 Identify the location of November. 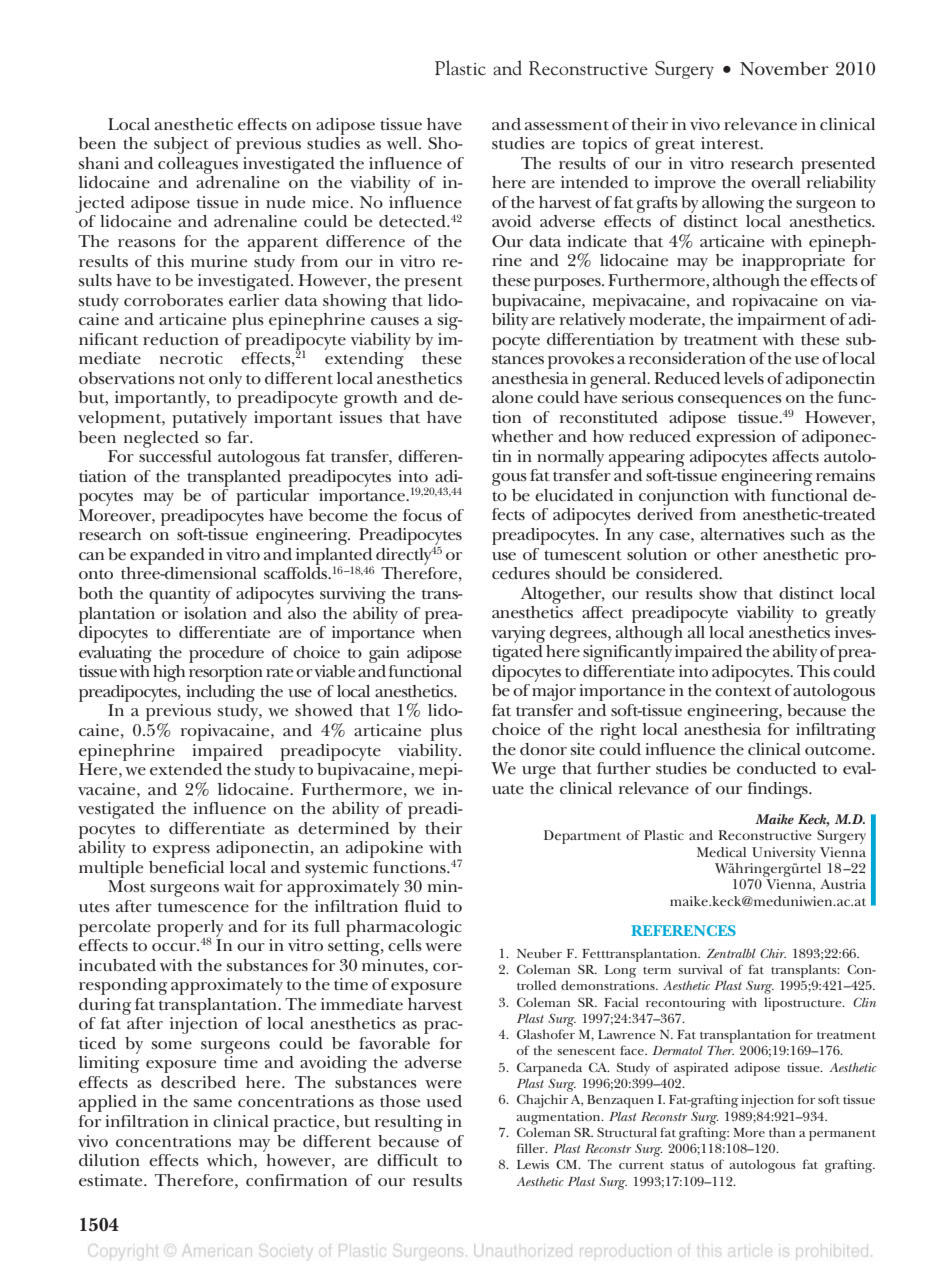
(784, 69).
